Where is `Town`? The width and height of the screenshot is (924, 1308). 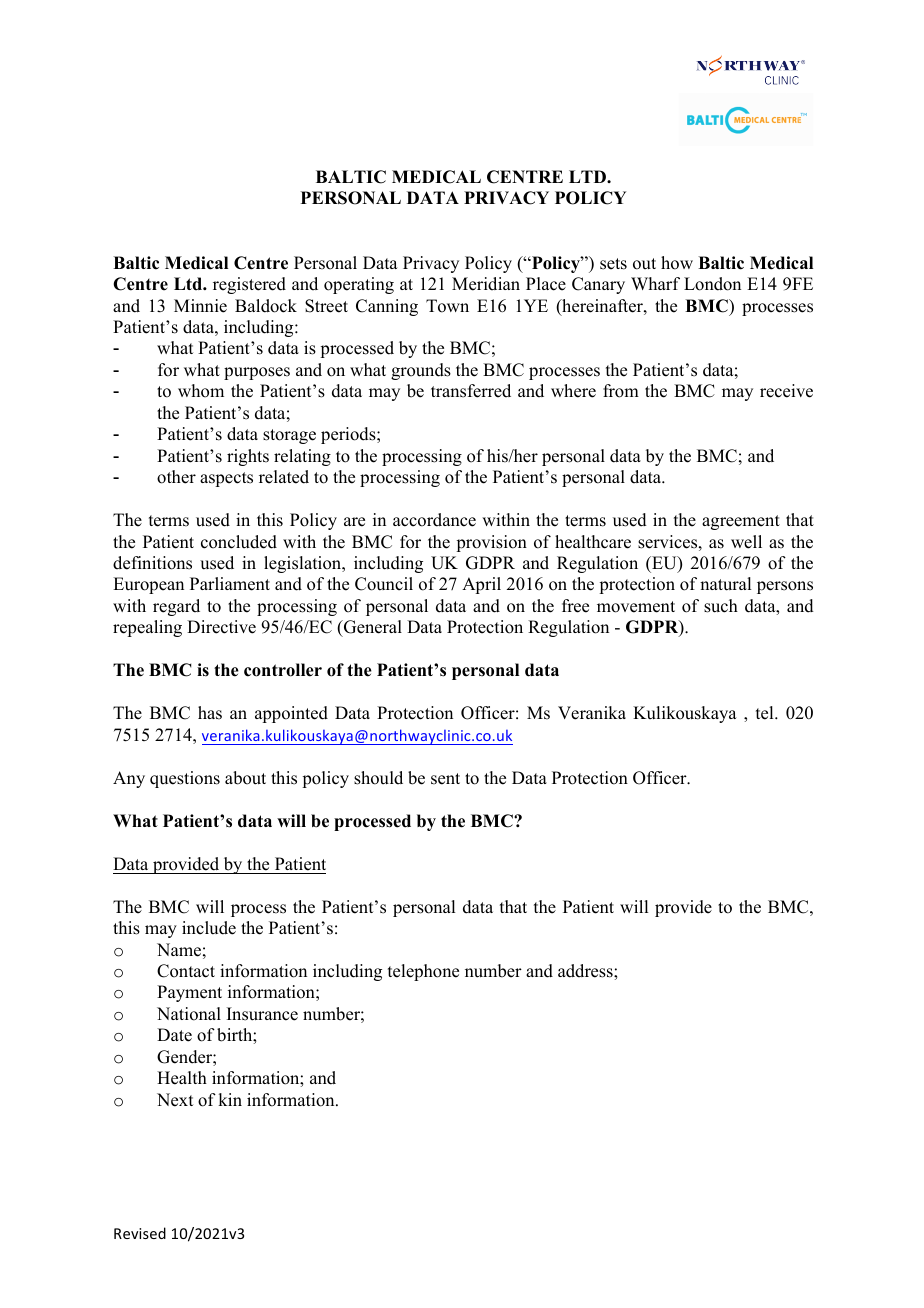
Town is located at coordinates (447, 306).
